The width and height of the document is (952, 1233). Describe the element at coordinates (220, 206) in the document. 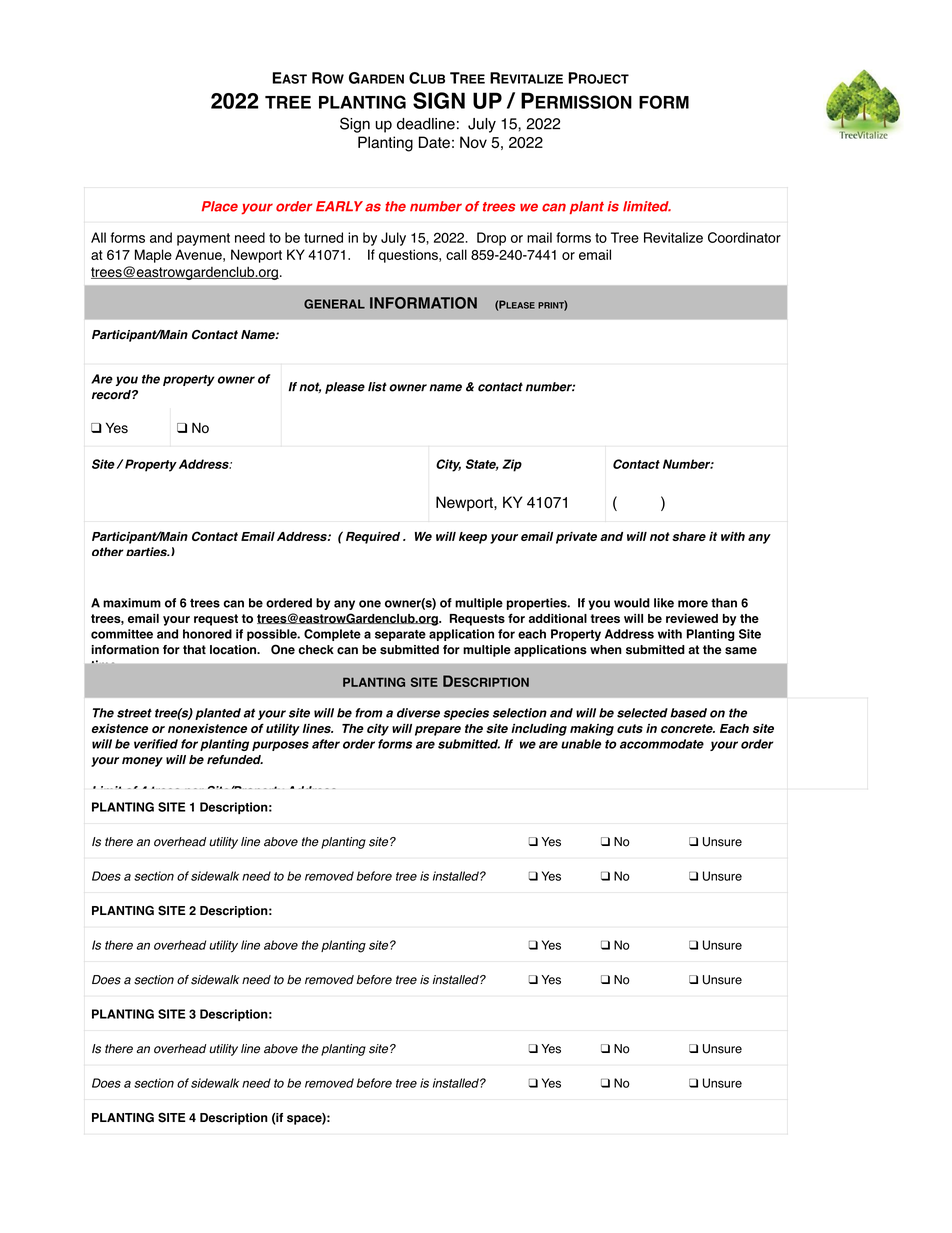

I see `Place` at that location.
